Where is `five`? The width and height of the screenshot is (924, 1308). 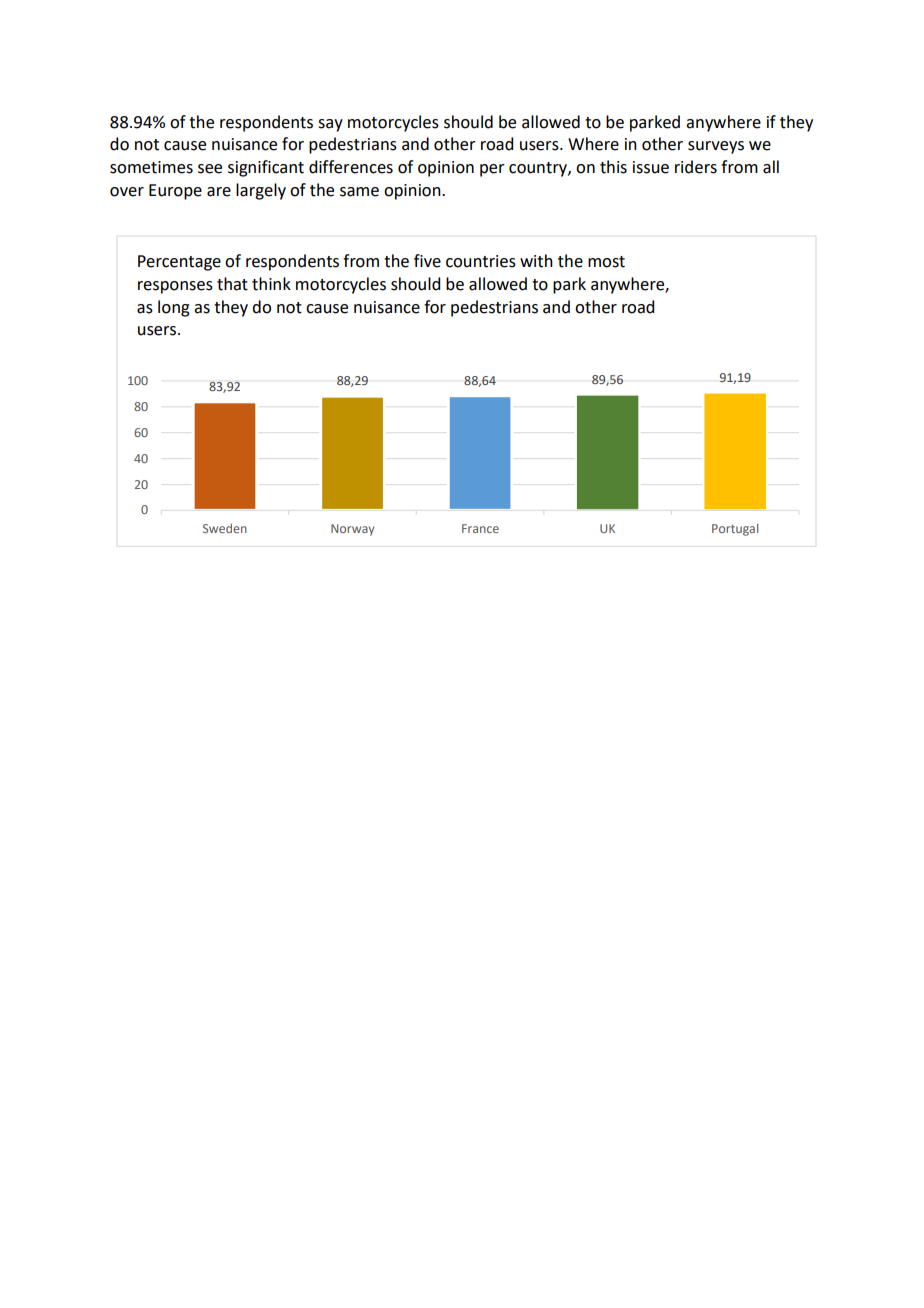
five is located at coordinates (427, 261).
